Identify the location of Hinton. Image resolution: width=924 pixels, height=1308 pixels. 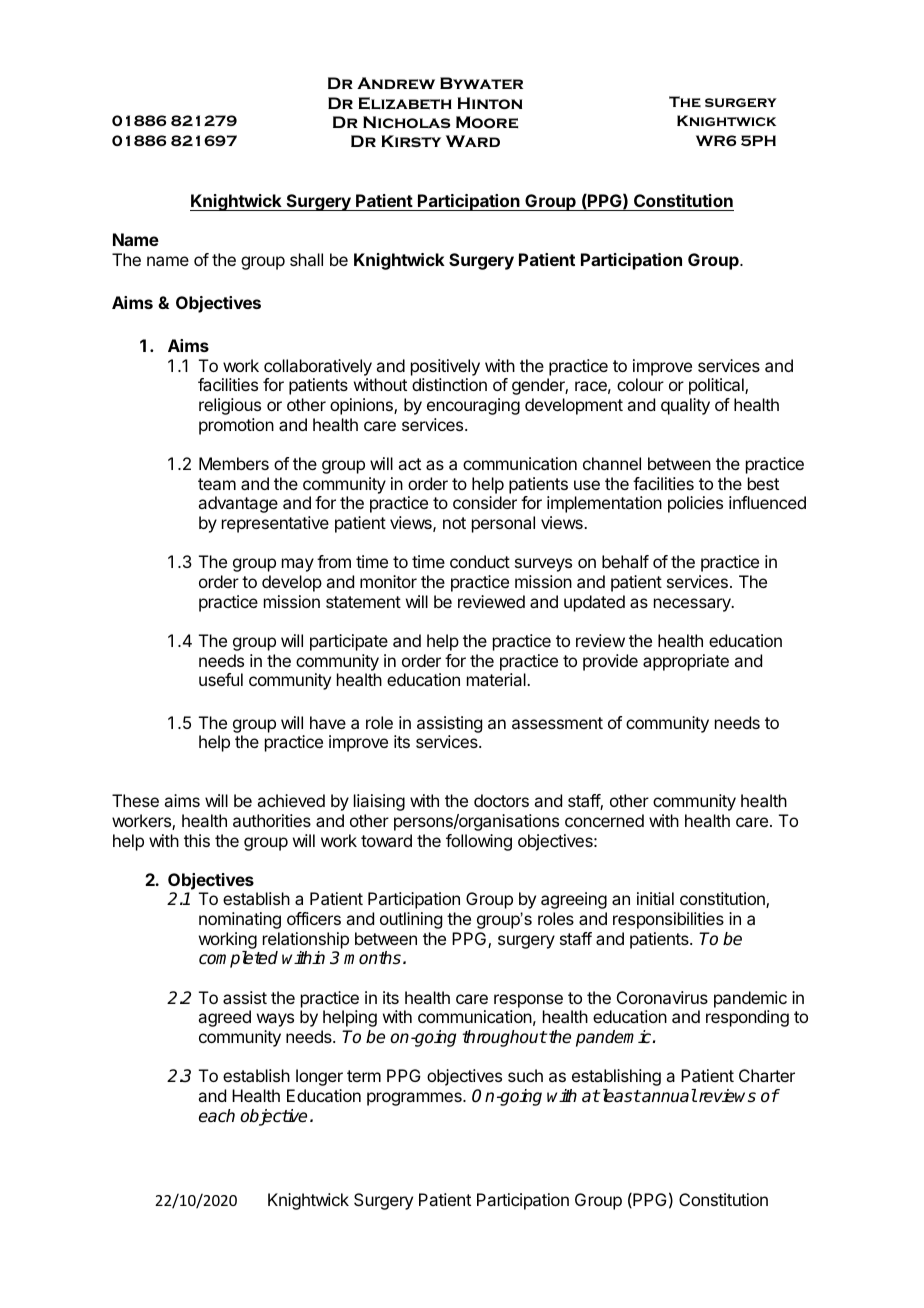
(490, 103).
